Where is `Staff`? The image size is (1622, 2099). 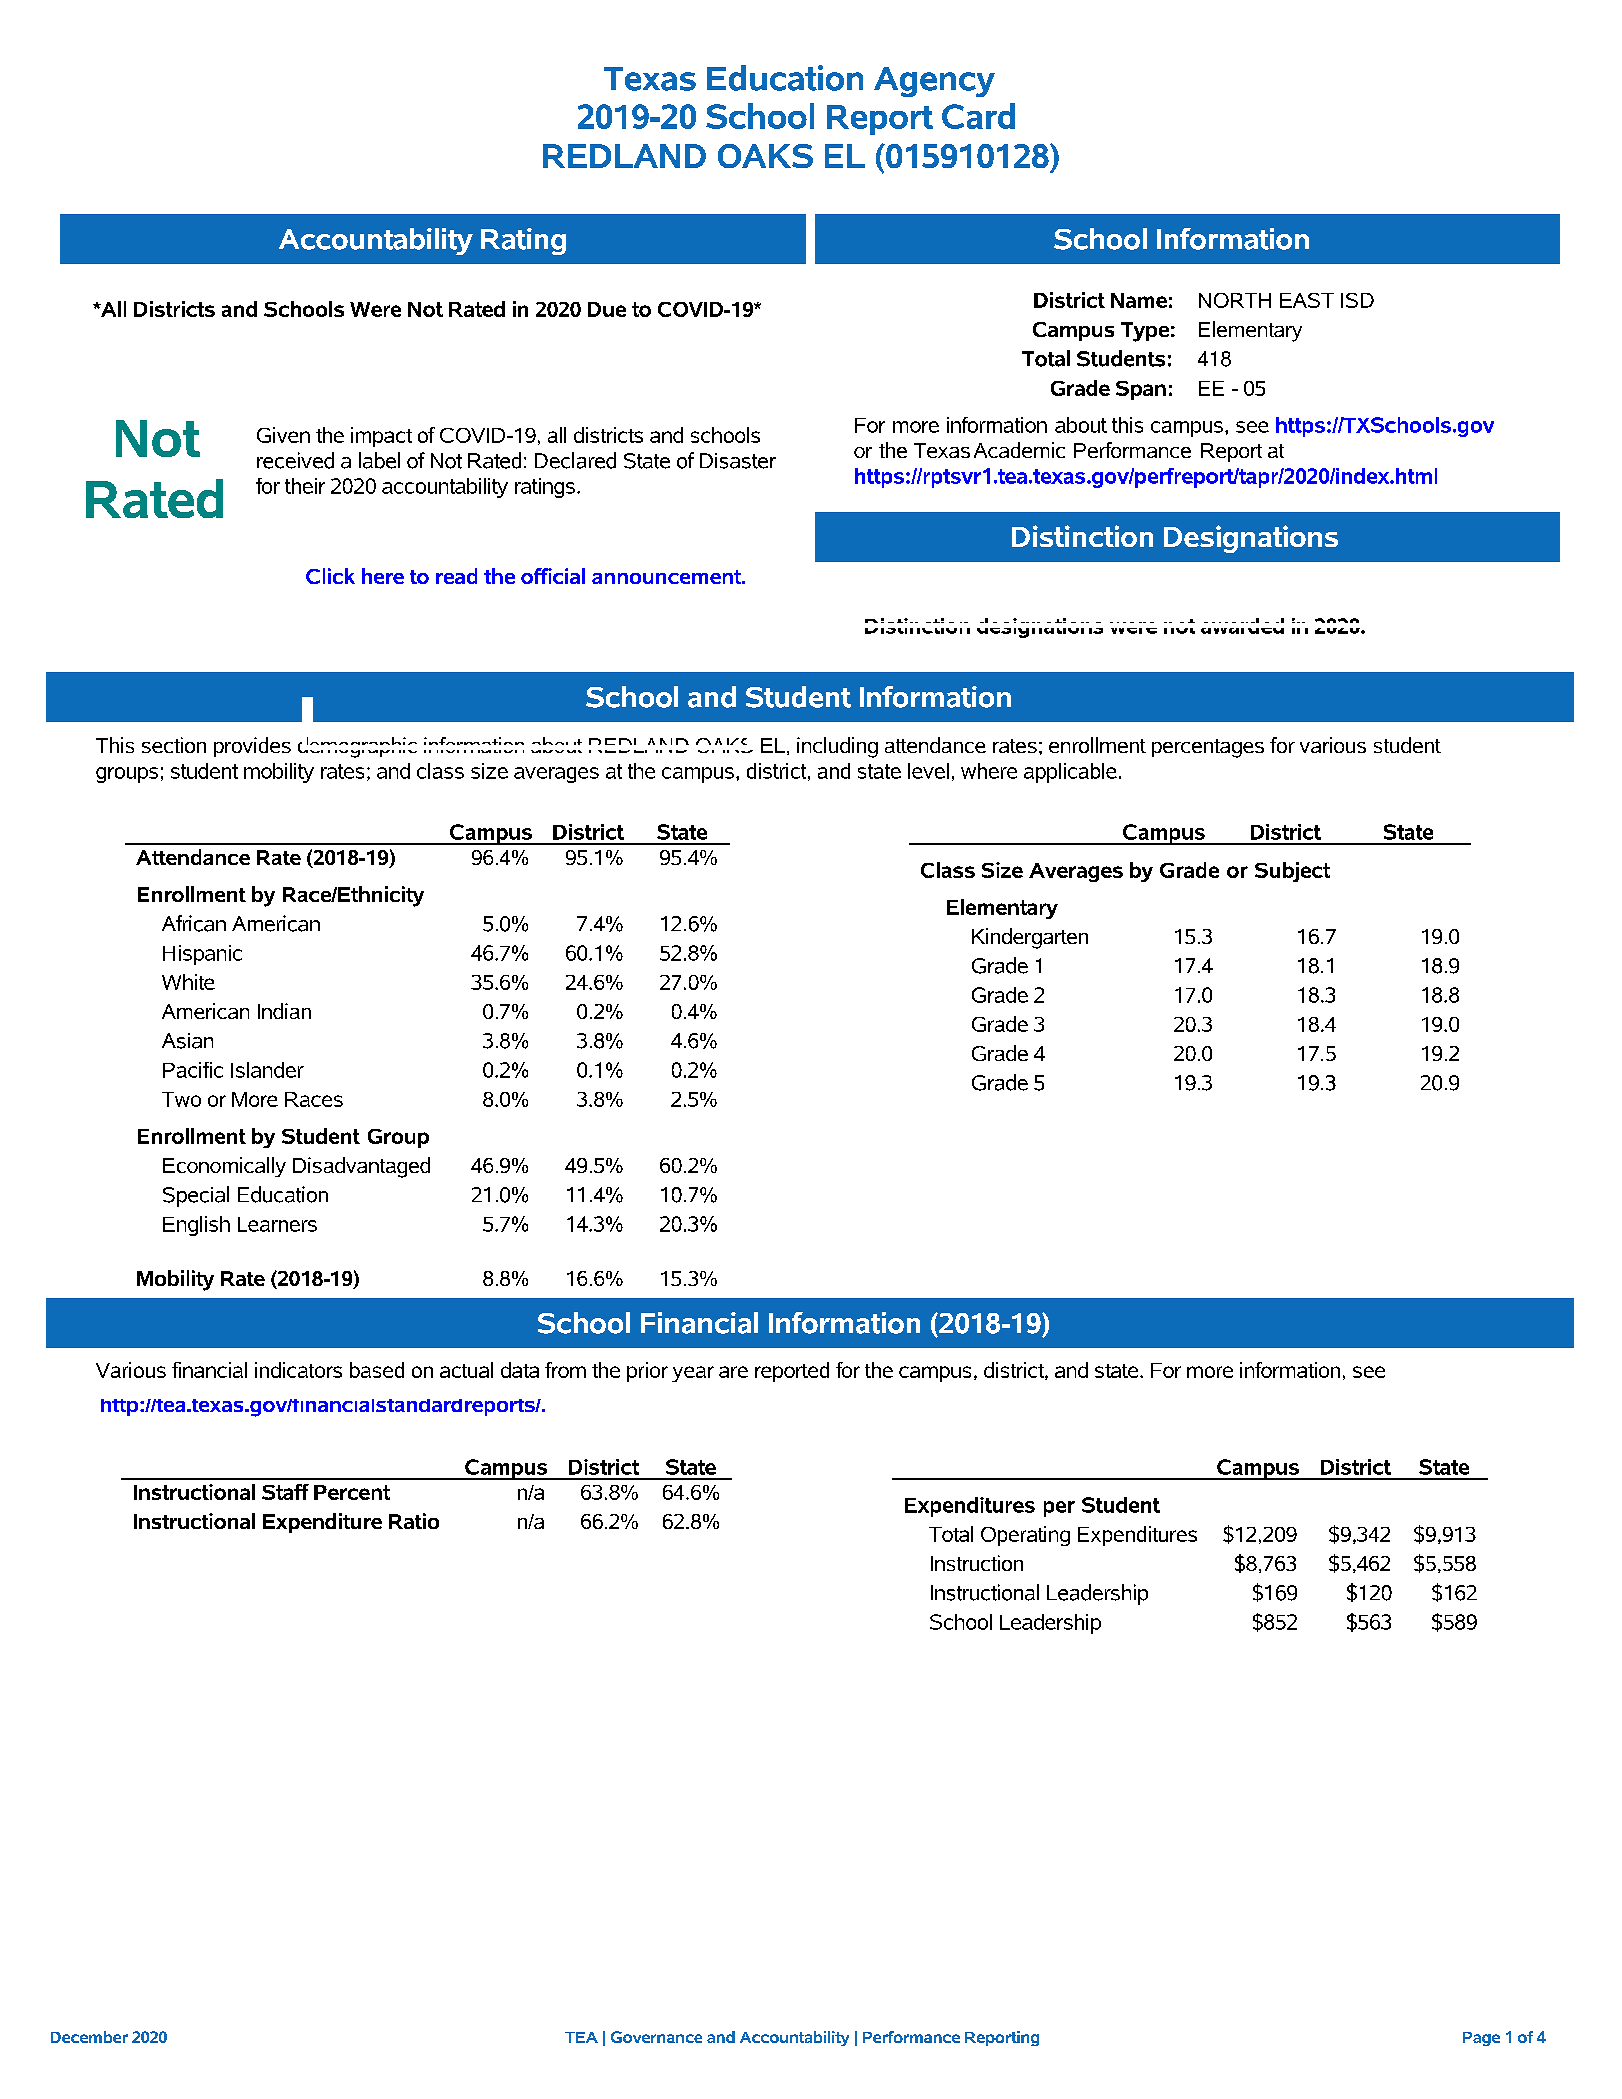
Staff is located at coordinates (285, 1492).
